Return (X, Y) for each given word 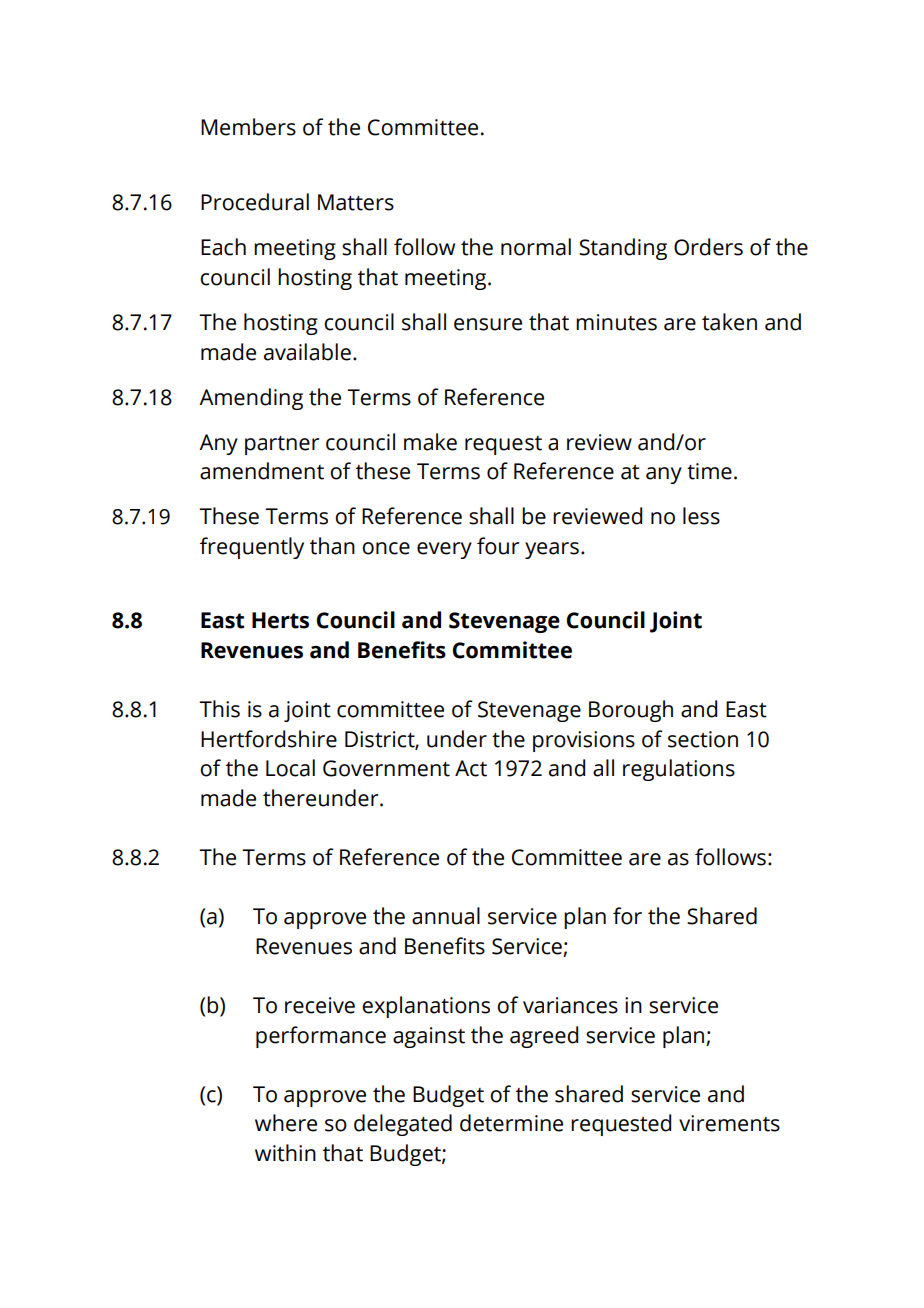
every (444, 550)
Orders (708, 247)
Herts (280, 620)
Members (248, 127)
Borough (631, 711)
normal (536, 247)
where (286, 1123)
